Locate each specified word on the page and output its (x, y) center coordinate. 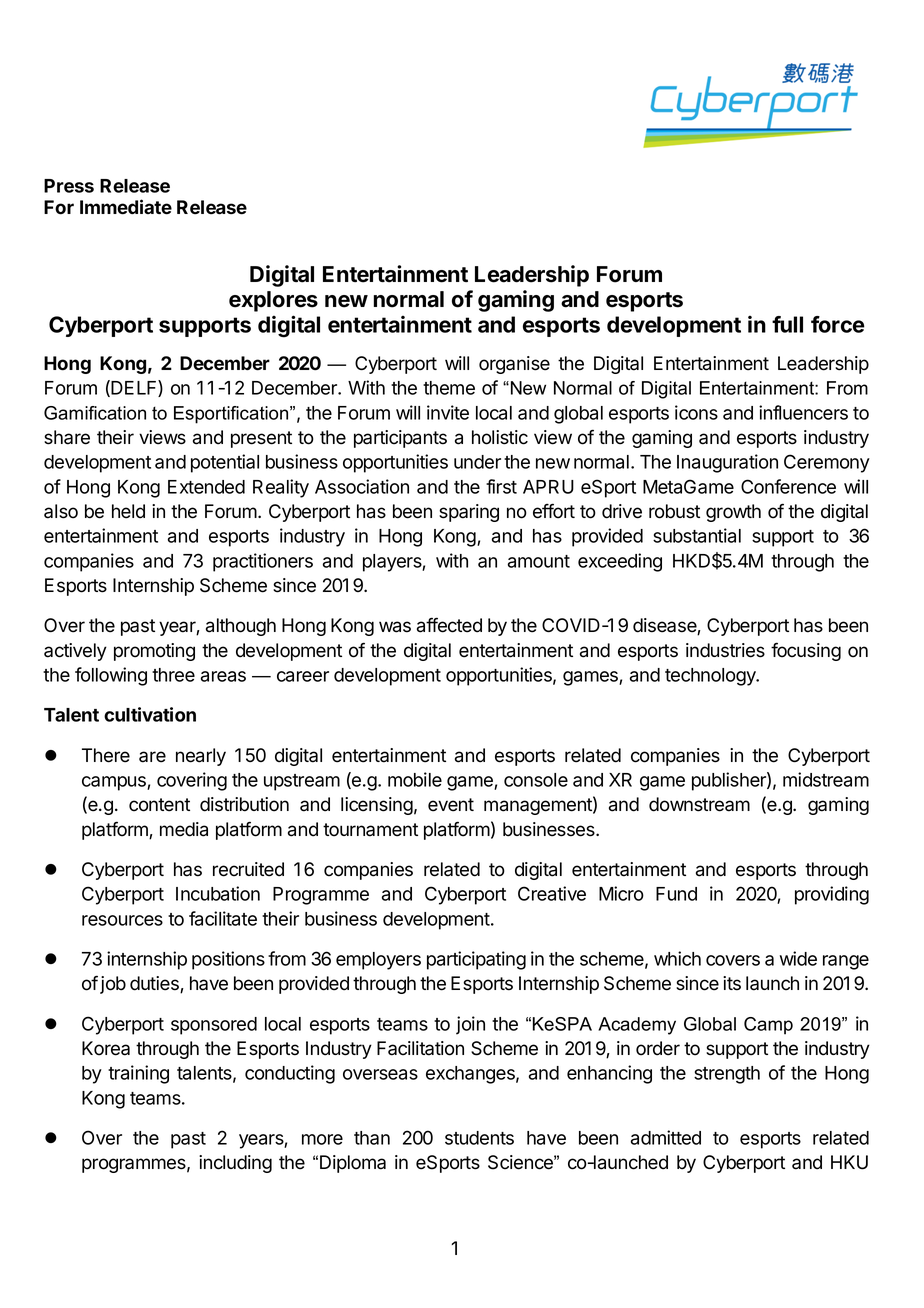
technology (711, 677)
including (235, 1164)
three (173, 675)
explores (273, 301)
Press (69, 186)
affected (449, 625)
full (787, 324)
